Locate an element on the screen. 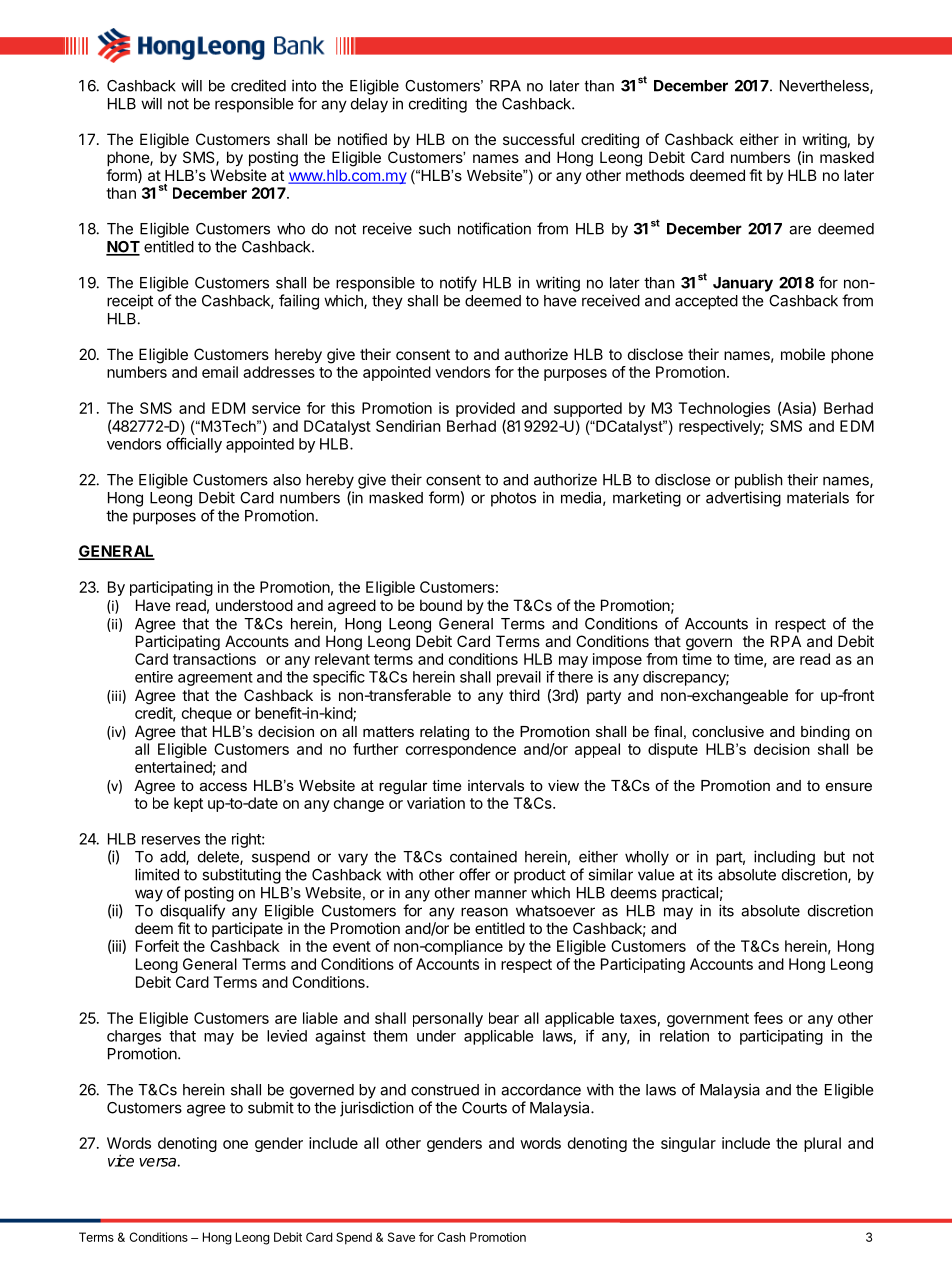  also is located at coordinates (287, 480).
